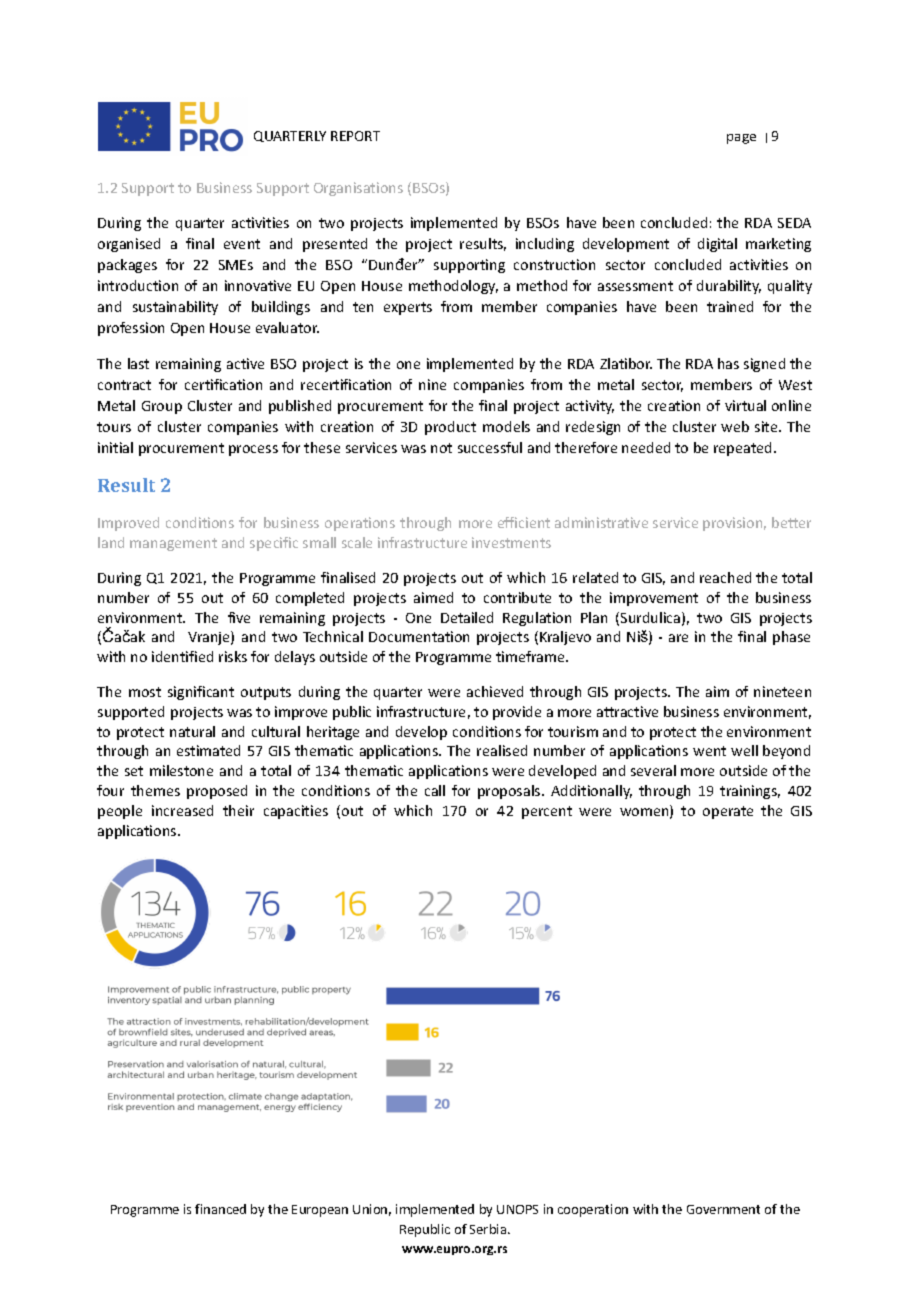  What do you see at coordinates (723, 1209) in the image?
I see `Government` at bounding box center [723, 1209].
